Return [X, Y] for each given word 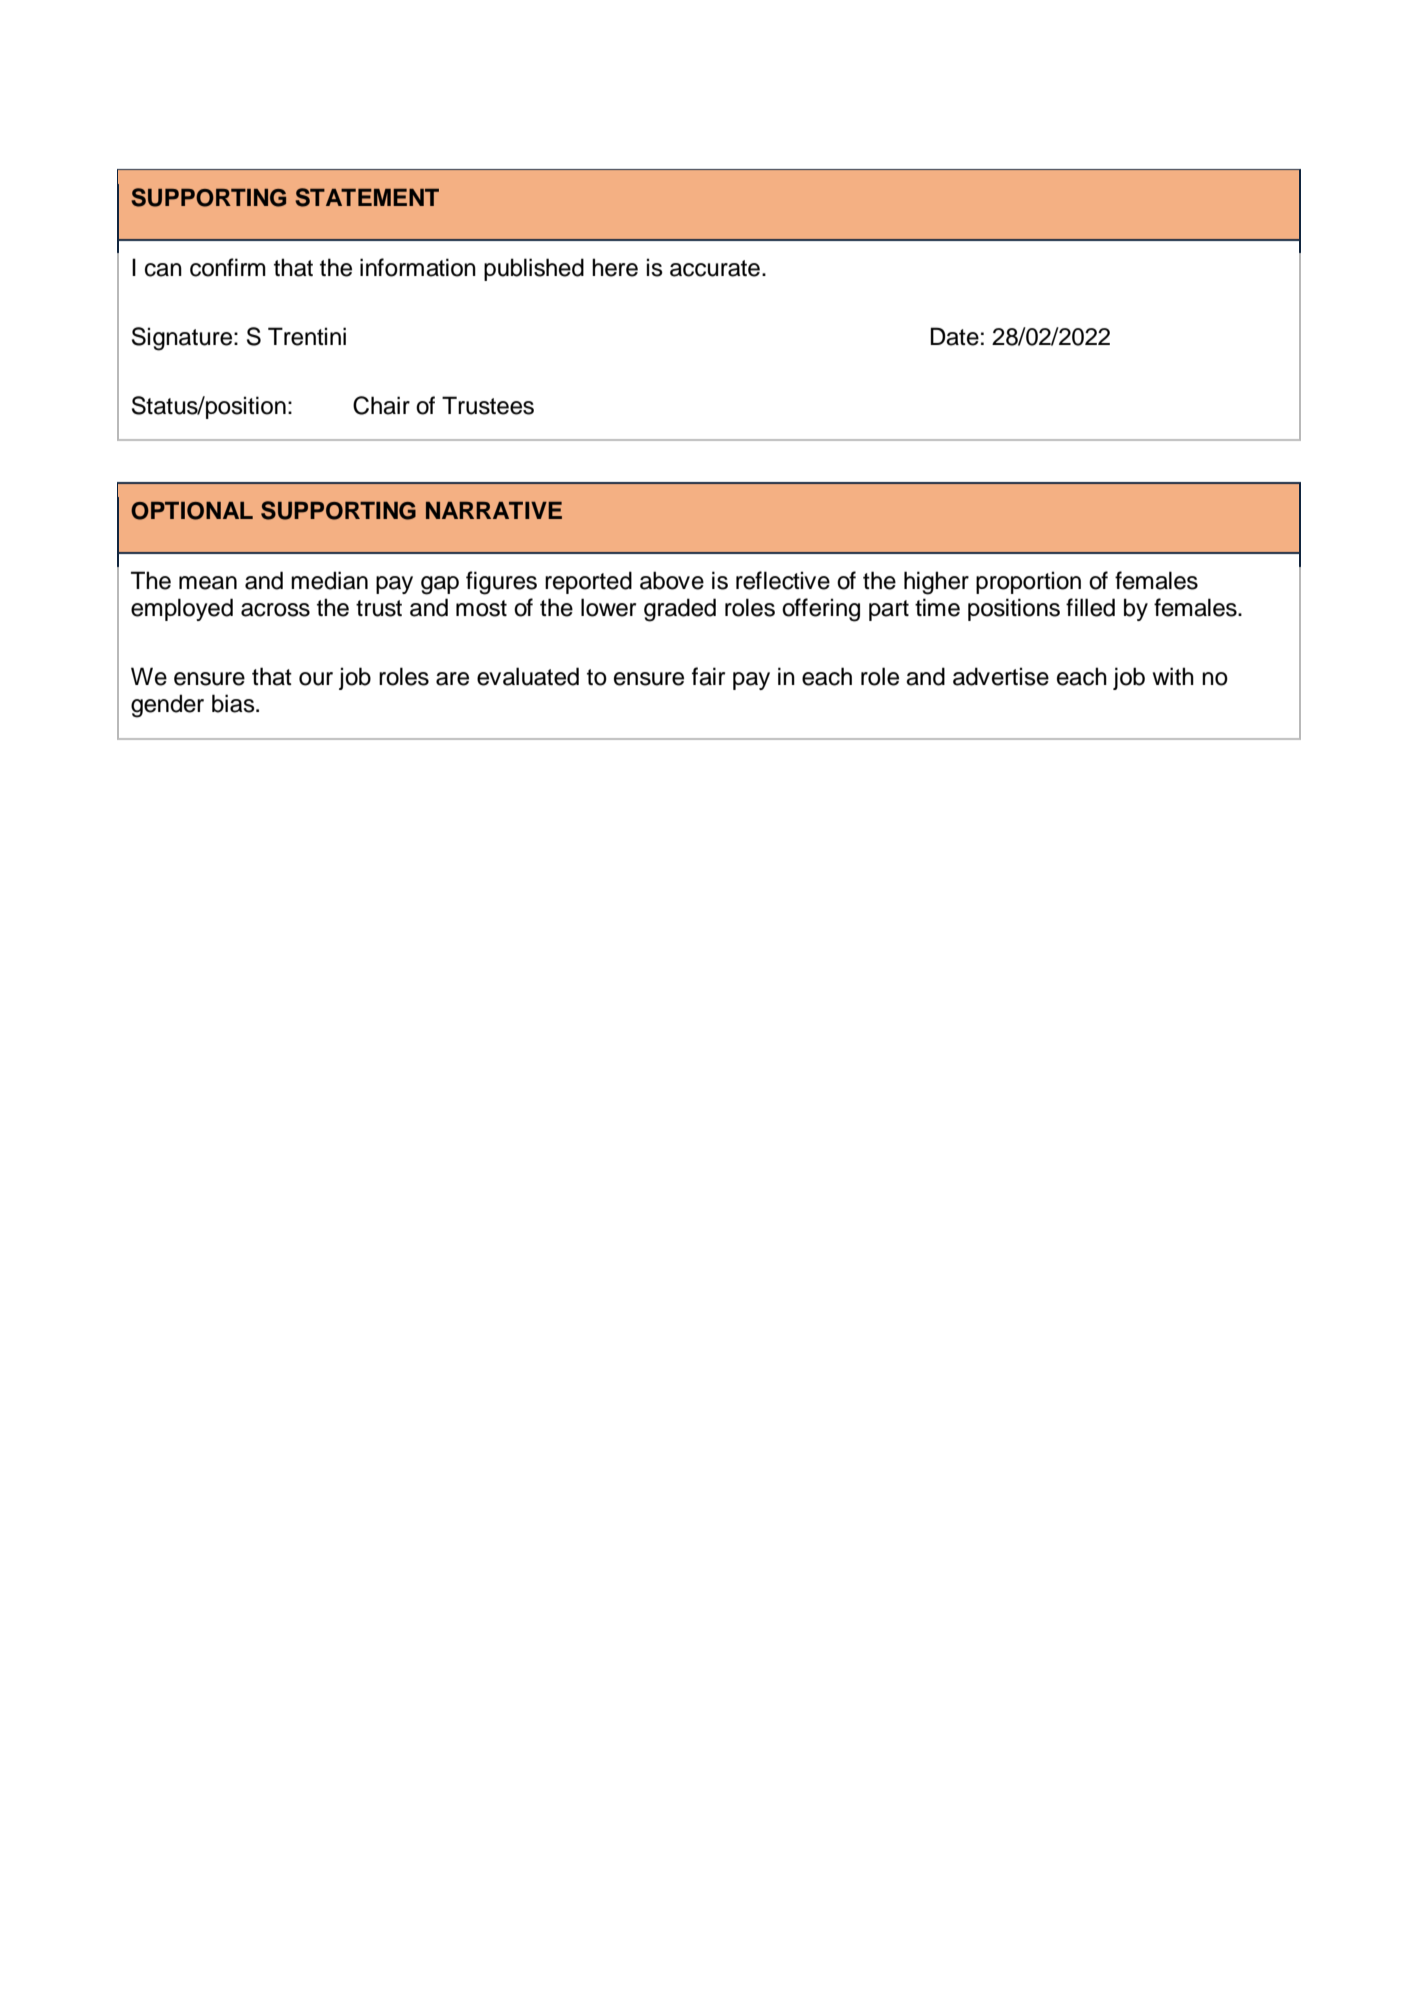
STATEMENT [367, 197]
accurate [715, 268]
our [316, 679]
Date [955, 336]
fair [708, 676]
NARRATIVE [494, 510]
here [615, 267]
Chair [381, 405]
